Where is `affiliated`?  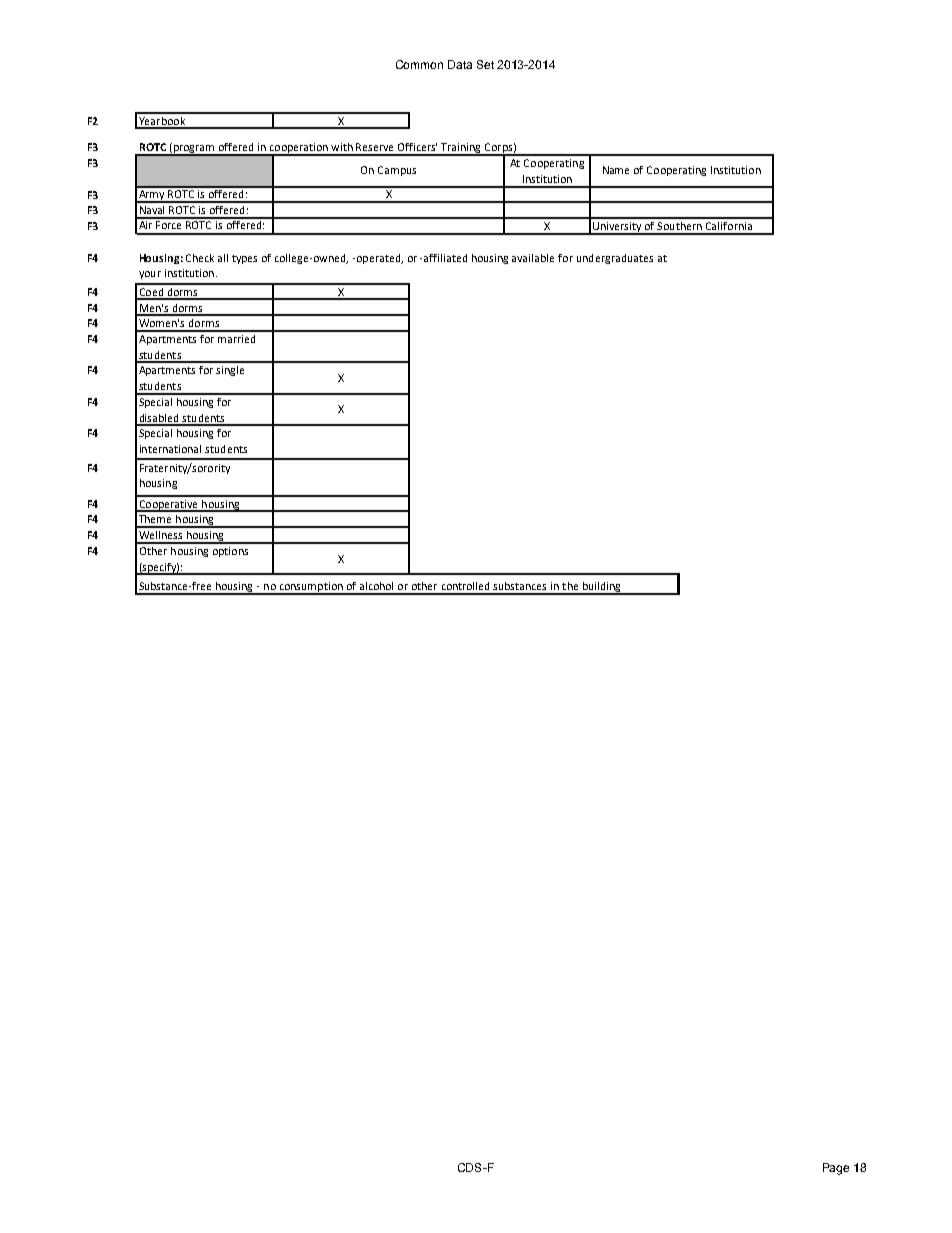
affiliated is located at coordinates (445, 258).
